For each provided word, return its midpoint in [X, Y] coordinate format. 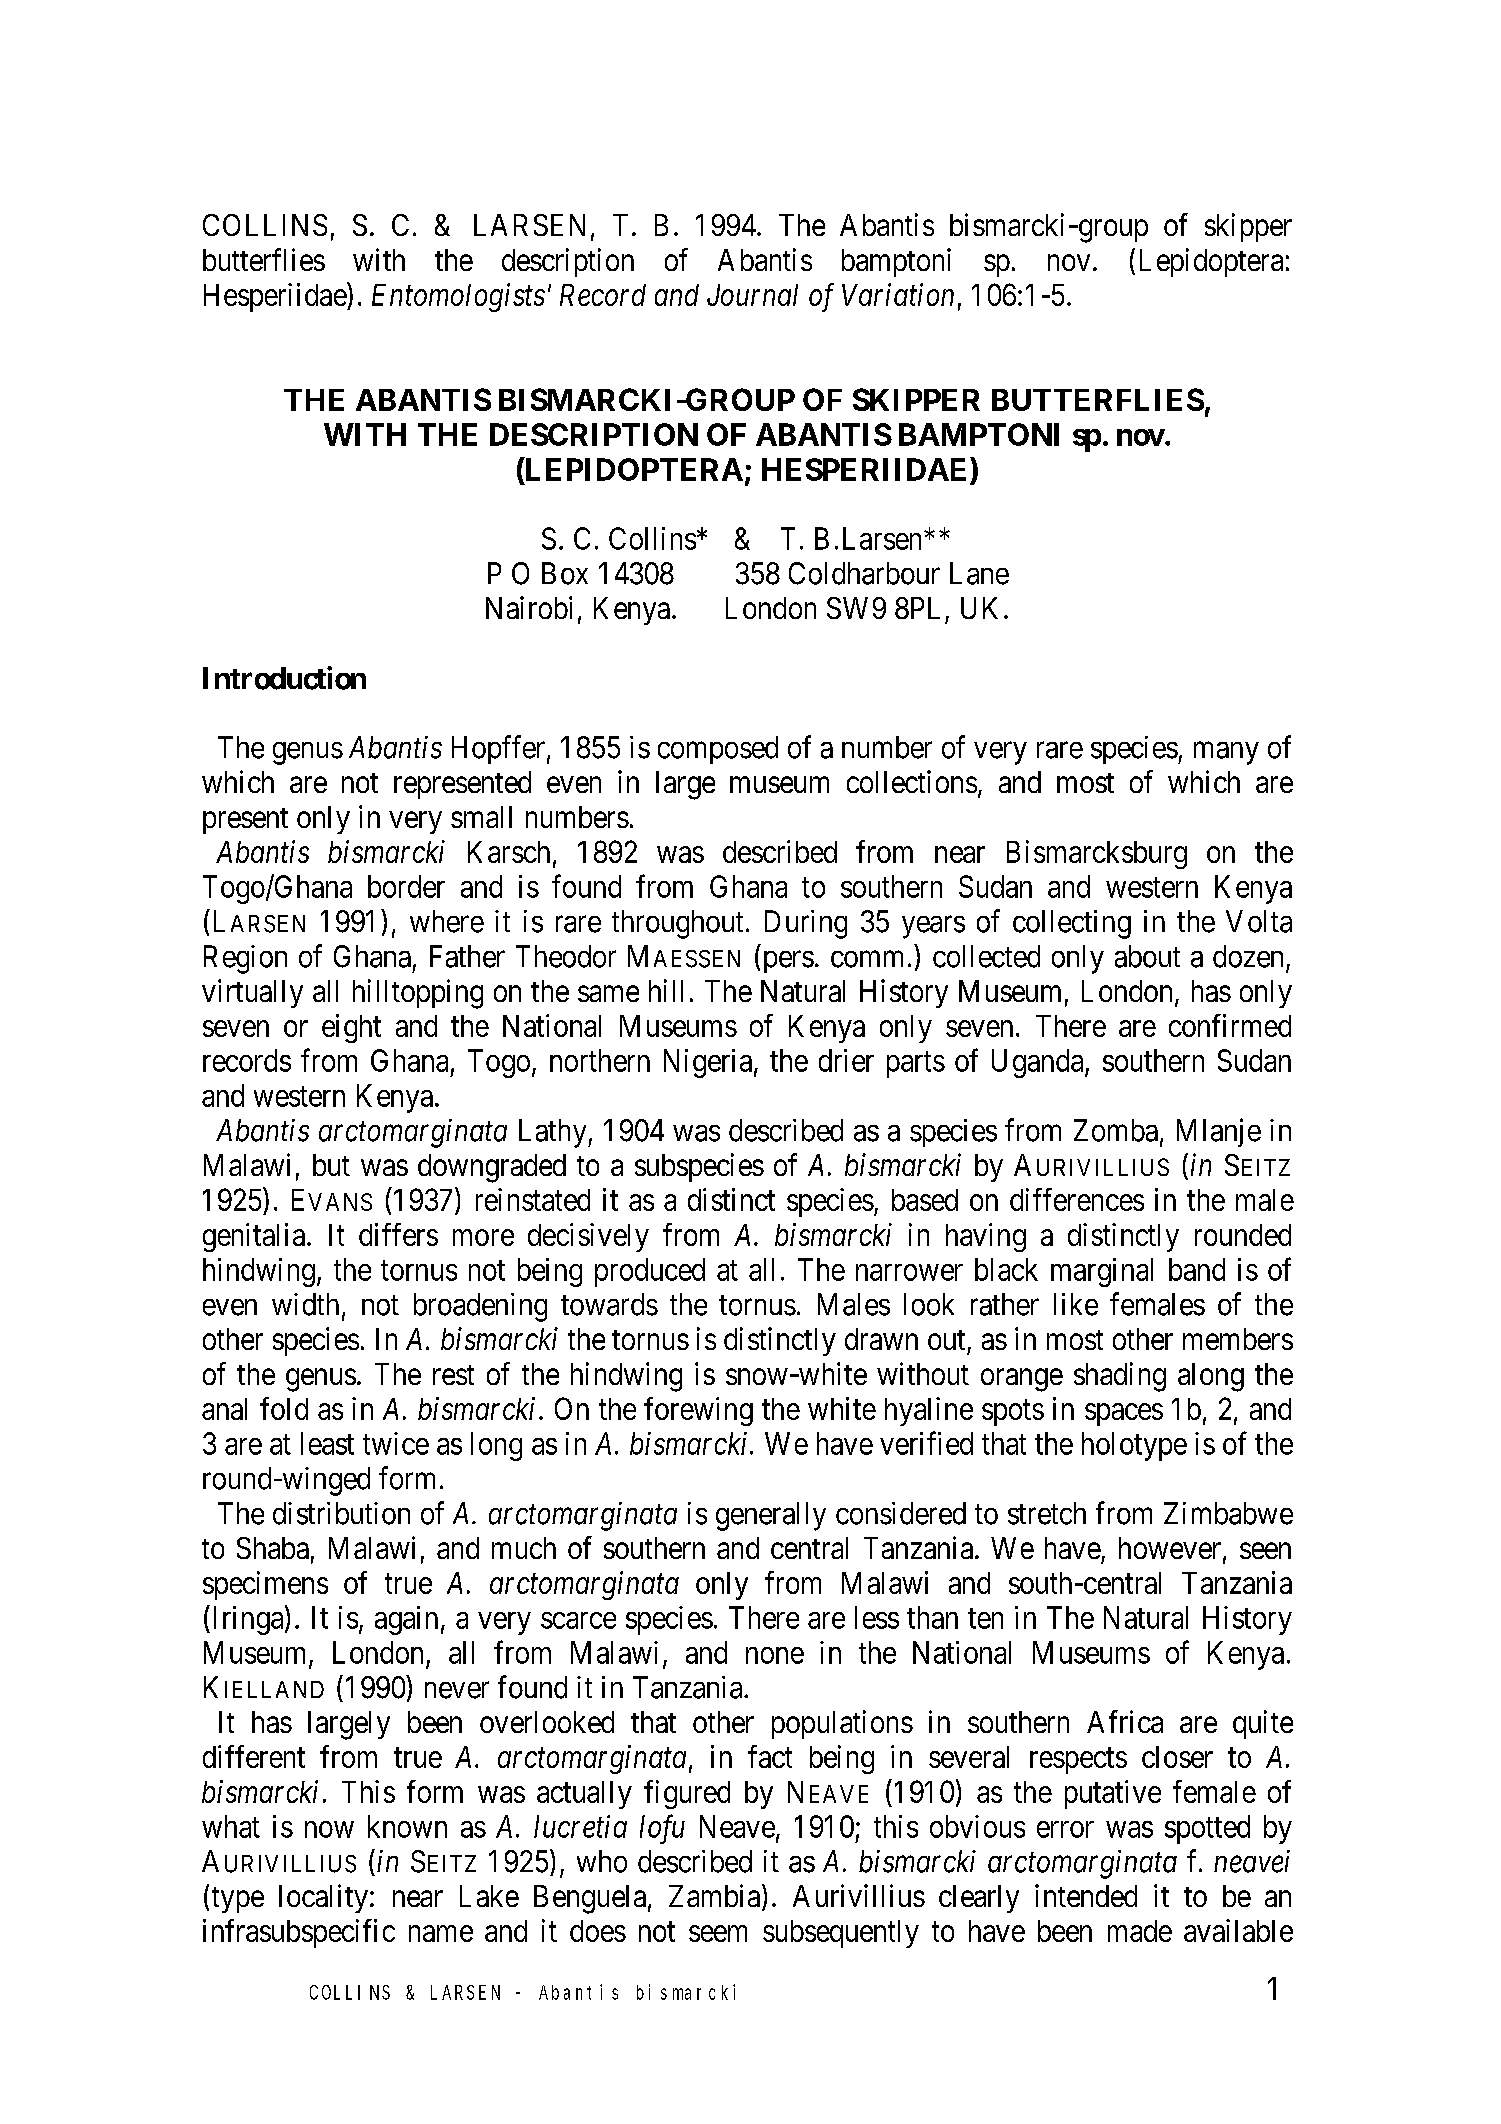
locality [323, 1898]
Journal [752, 295]
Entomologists [458, 297]
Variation [898, 294]
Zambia [716, 1897]
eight [351, 1028]
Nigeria [708, 1063]
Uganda [1039, 1063]
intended [1086, 1895]
